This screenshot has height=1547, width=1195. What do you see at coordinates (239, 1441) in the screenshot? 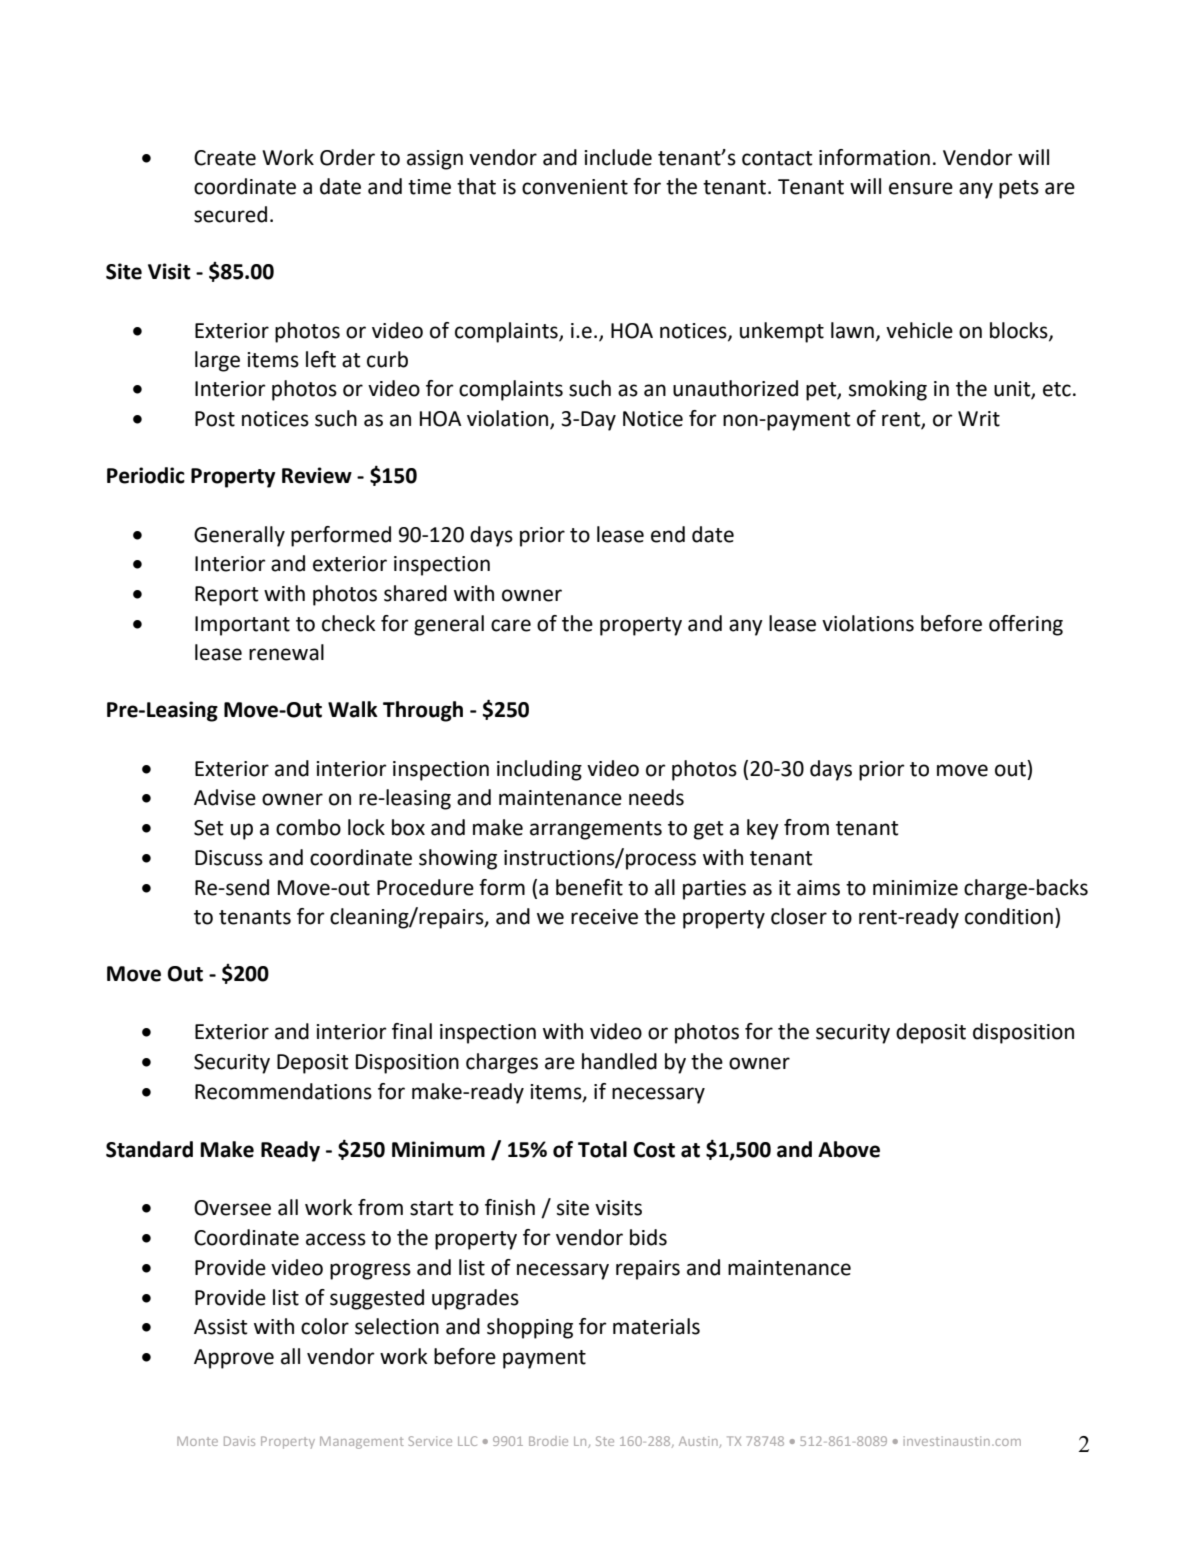
I see `Davis` at bounding box center [239, 1441].
